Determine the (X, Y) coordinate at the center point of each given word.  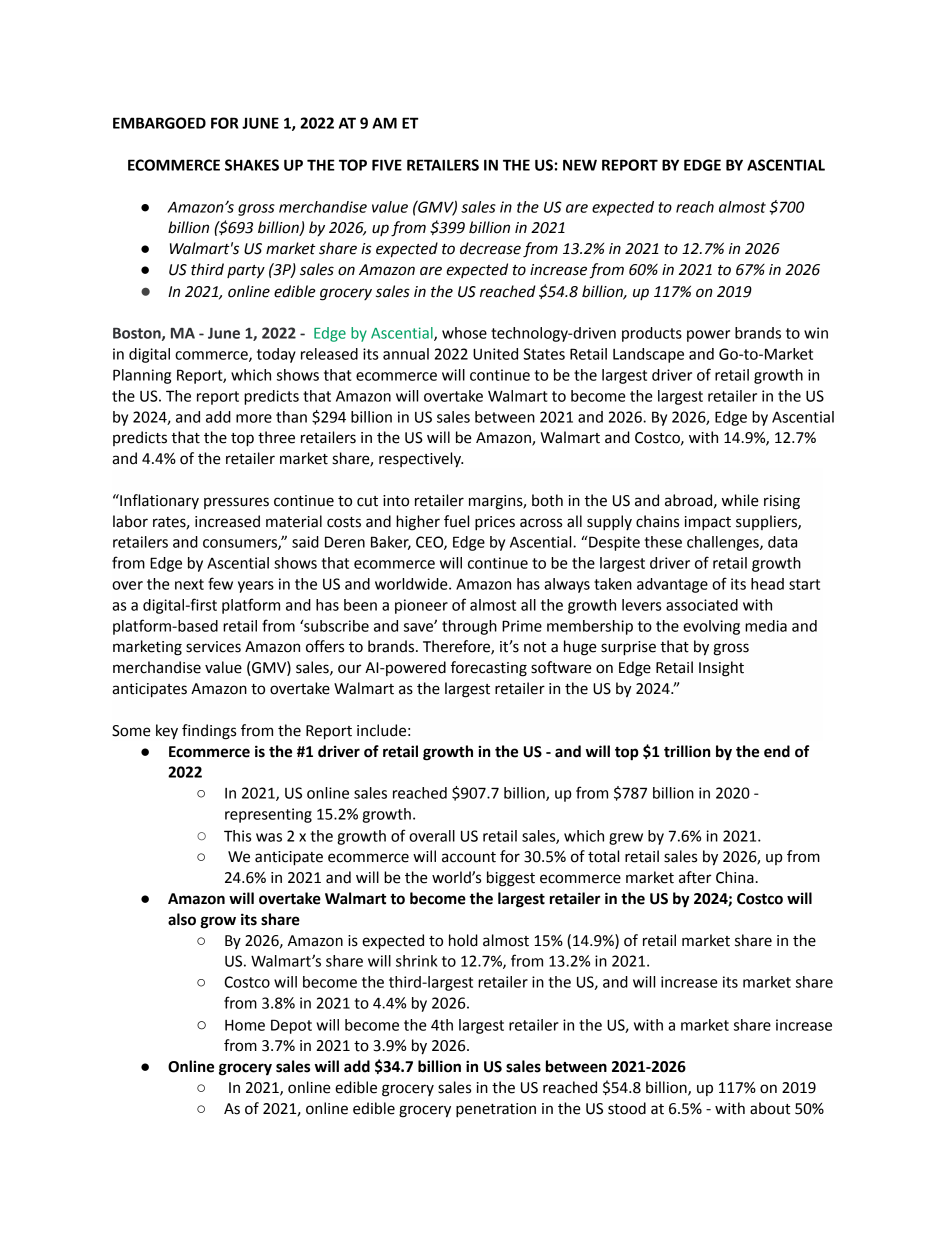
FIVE (387, 165)
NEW (580, 165)
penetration (496, 1110)
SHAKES (252, 165)
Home (245, 1025)
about (770, 1108)
